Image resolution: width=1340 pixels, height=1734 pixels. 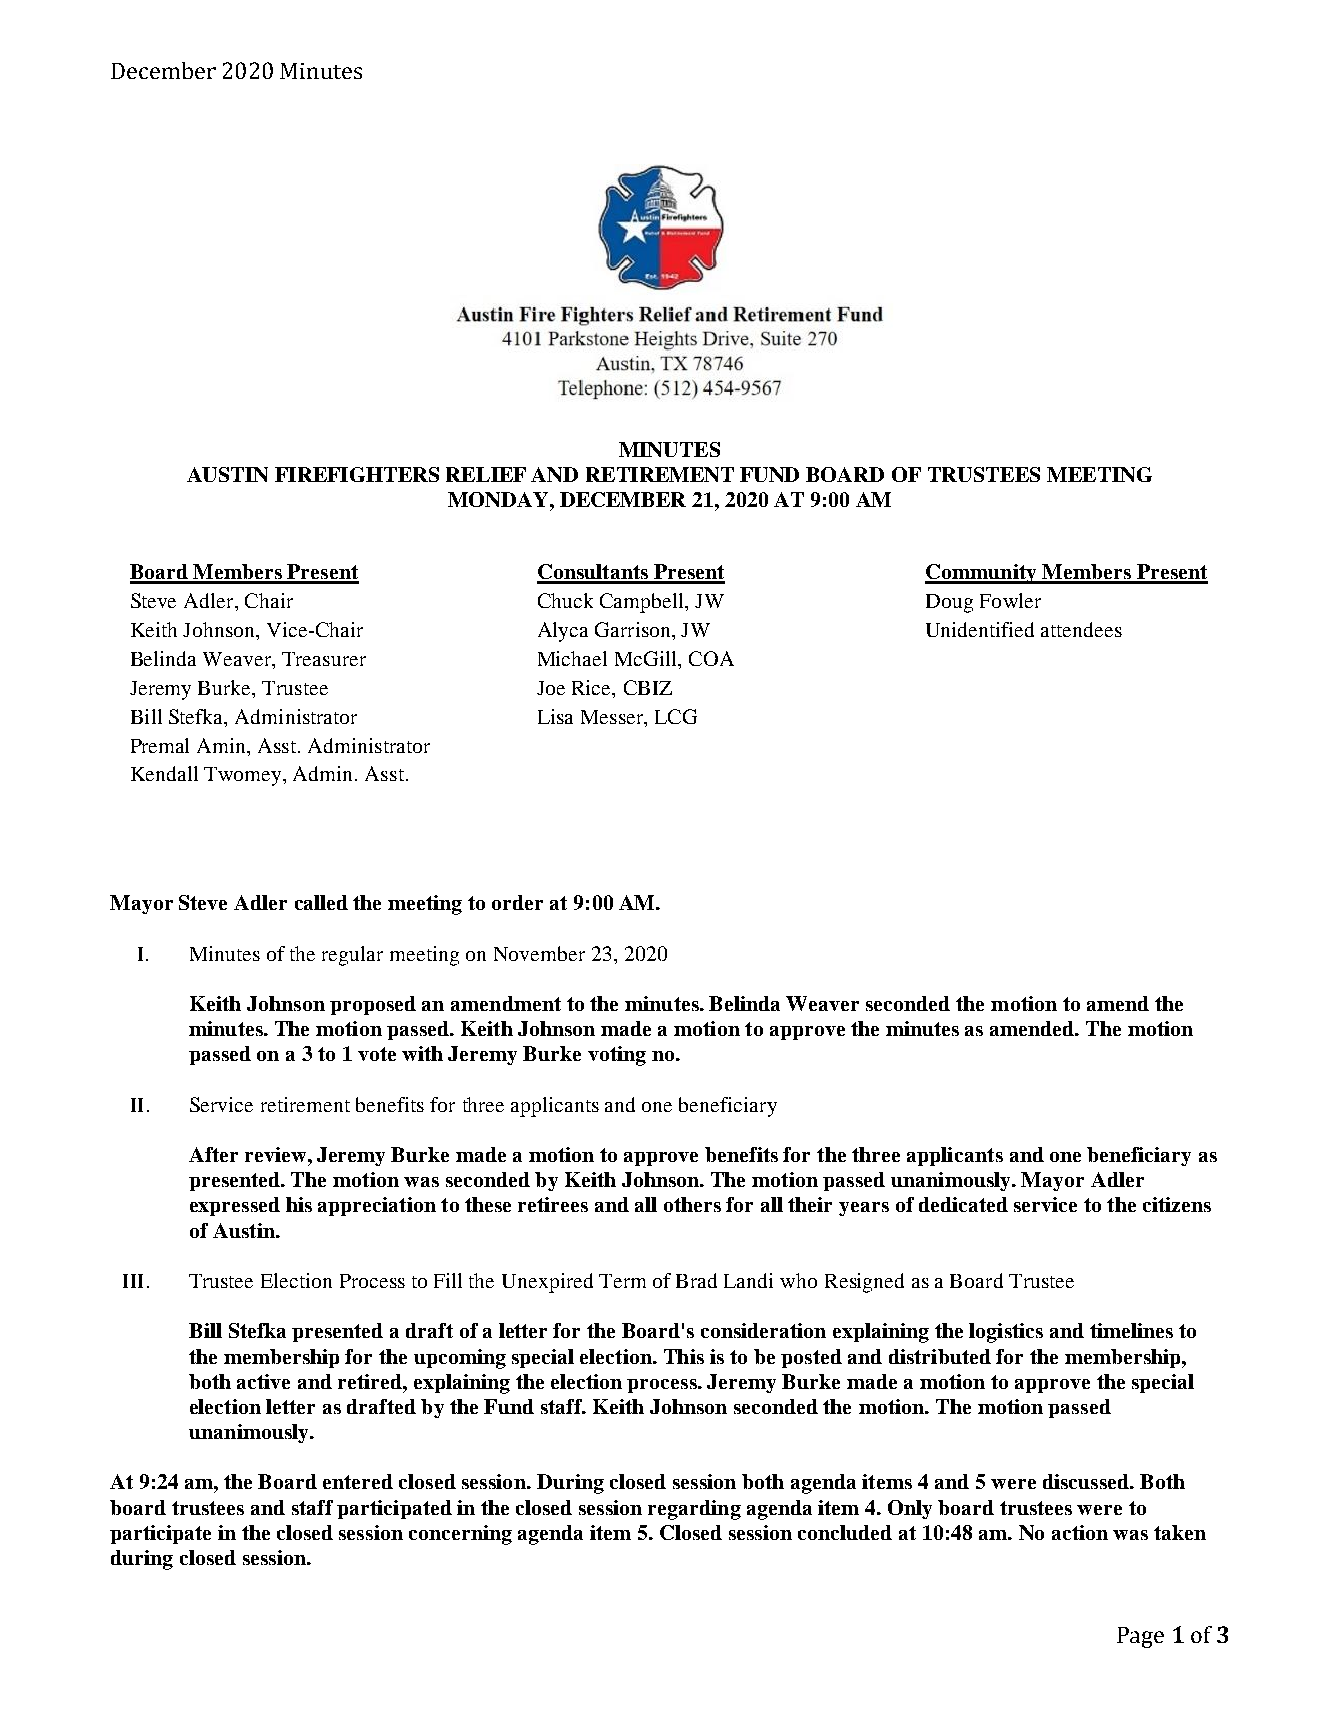 What do you see at coordinates (357, 474) in the screenshot?
I see `FIREFIGHTERS` at bounding box center [357, 474].
